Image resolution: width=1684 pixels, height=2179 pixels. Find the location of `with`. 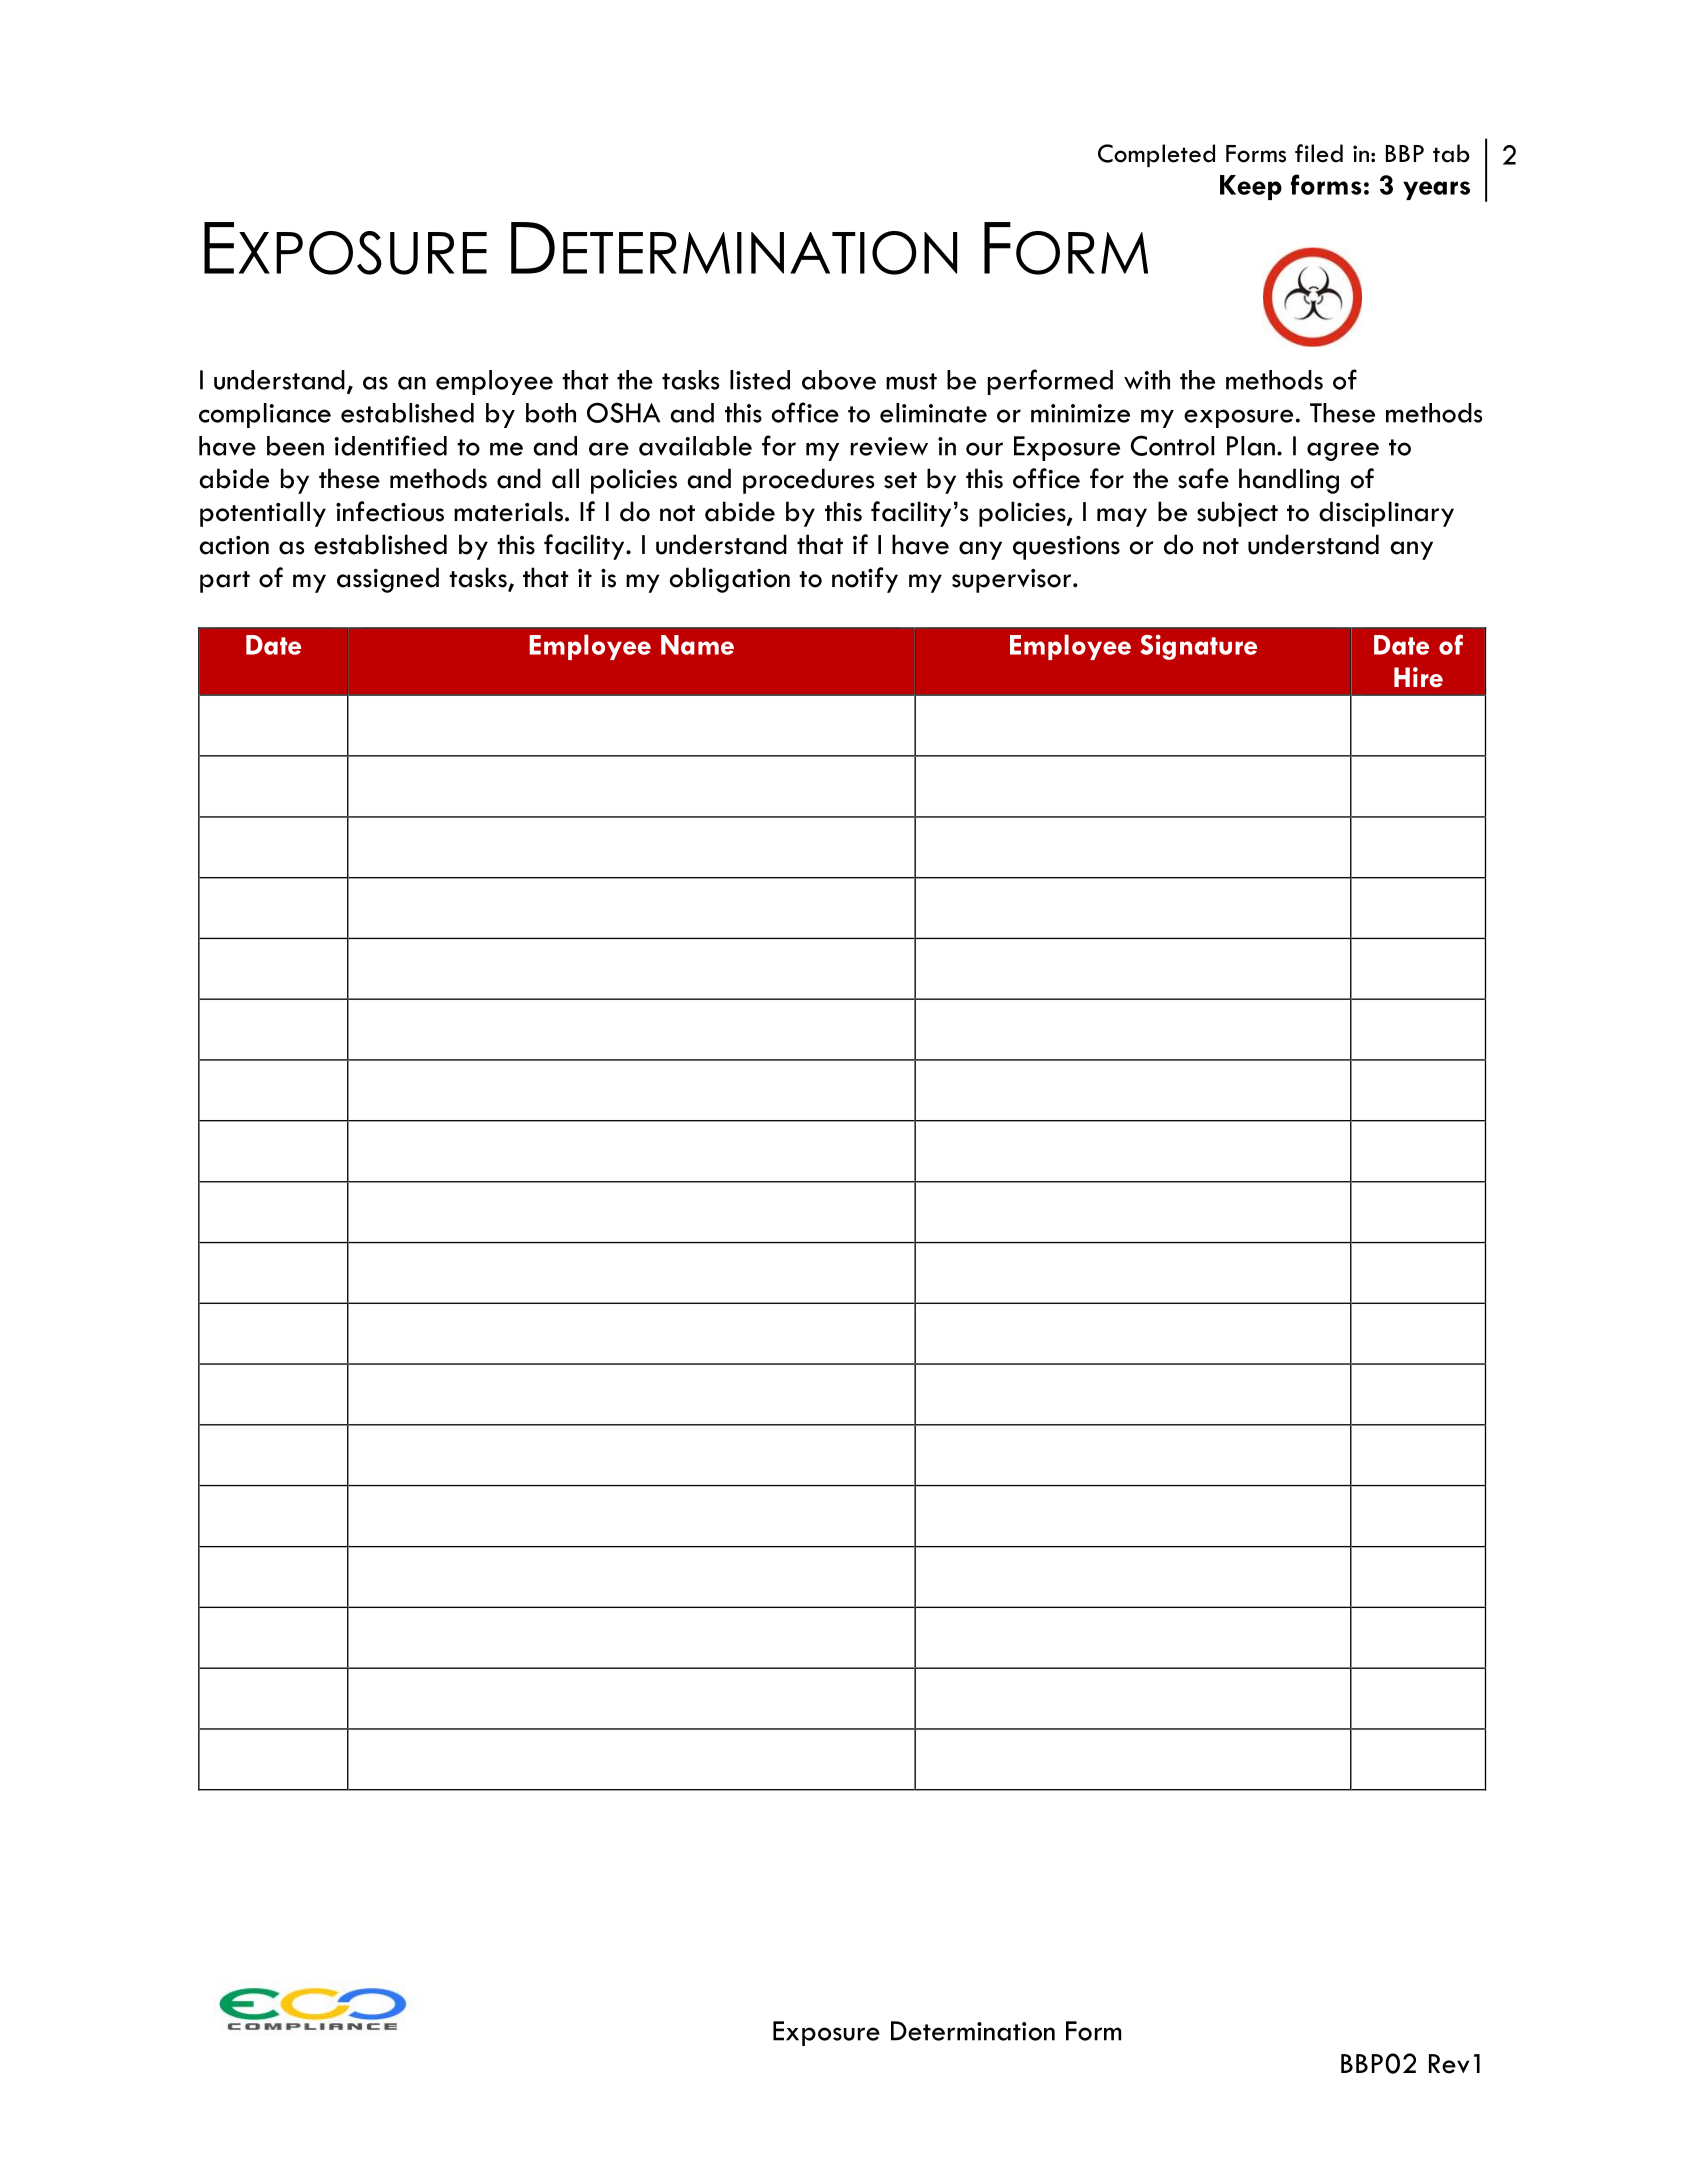

with is located at coordinates (1147, 380).
